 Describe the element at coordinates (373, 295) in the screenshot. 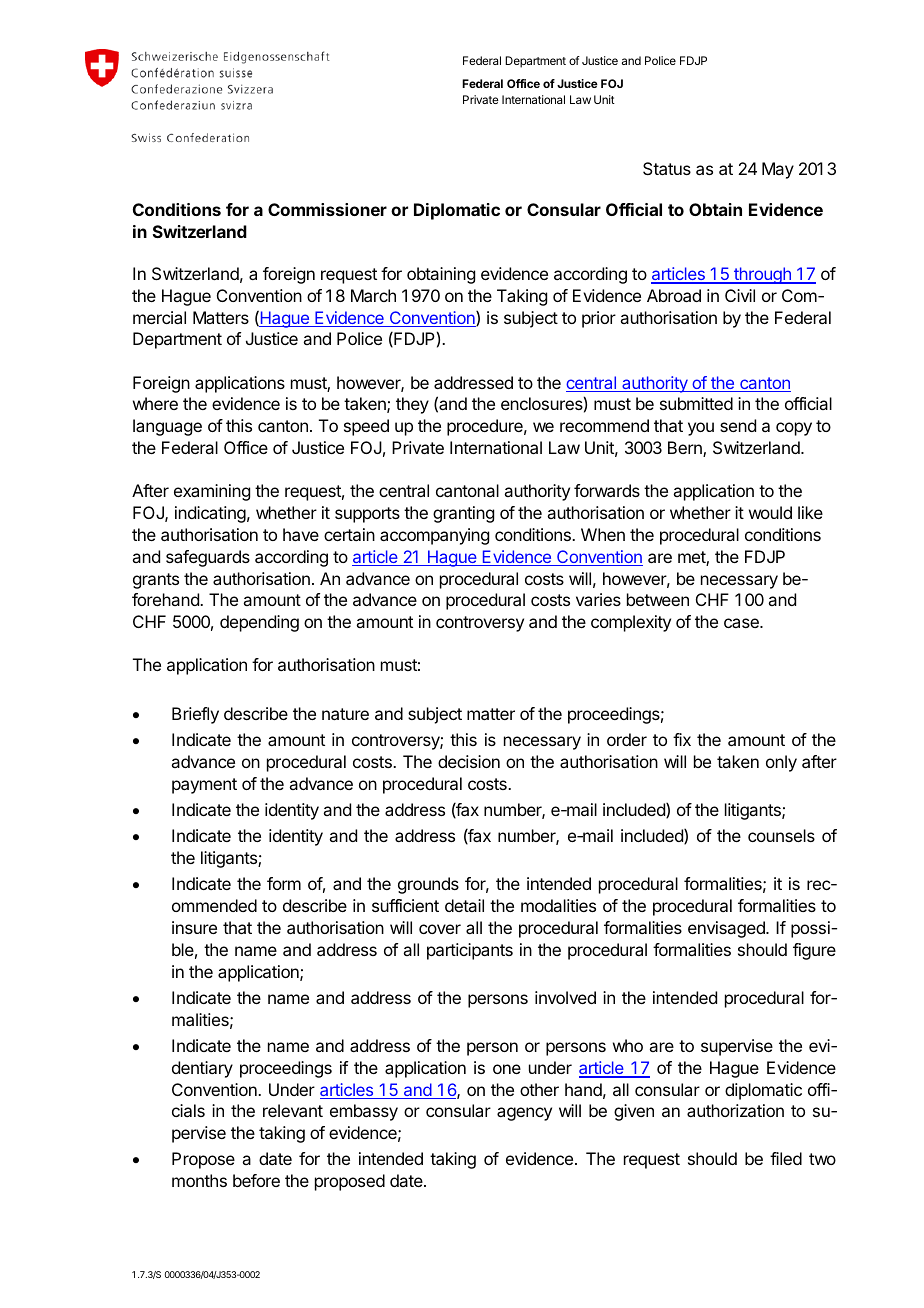

I see `March` at that location.
